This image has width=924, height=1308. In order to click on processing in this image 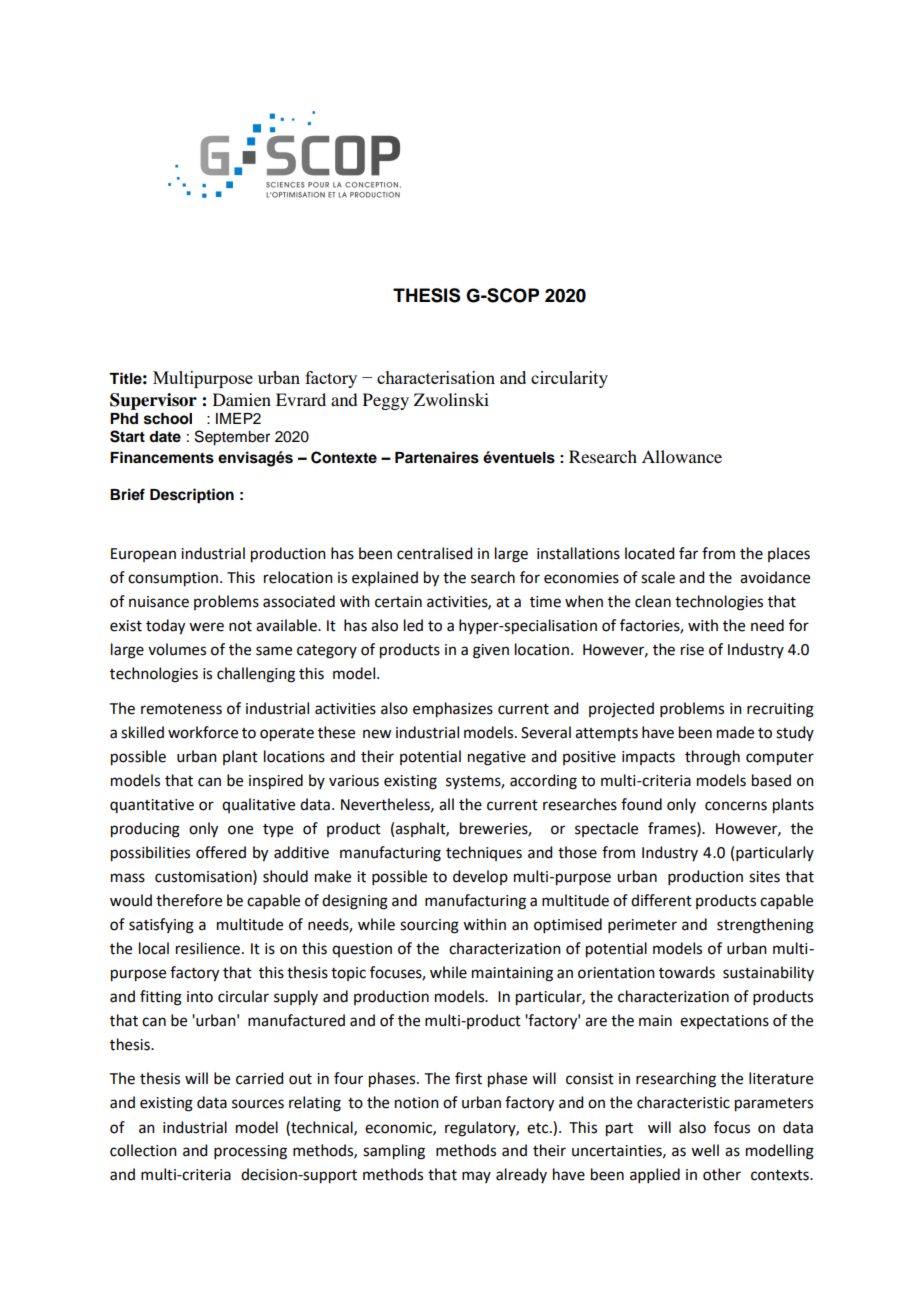, I will do `click(250, 1152)`.
